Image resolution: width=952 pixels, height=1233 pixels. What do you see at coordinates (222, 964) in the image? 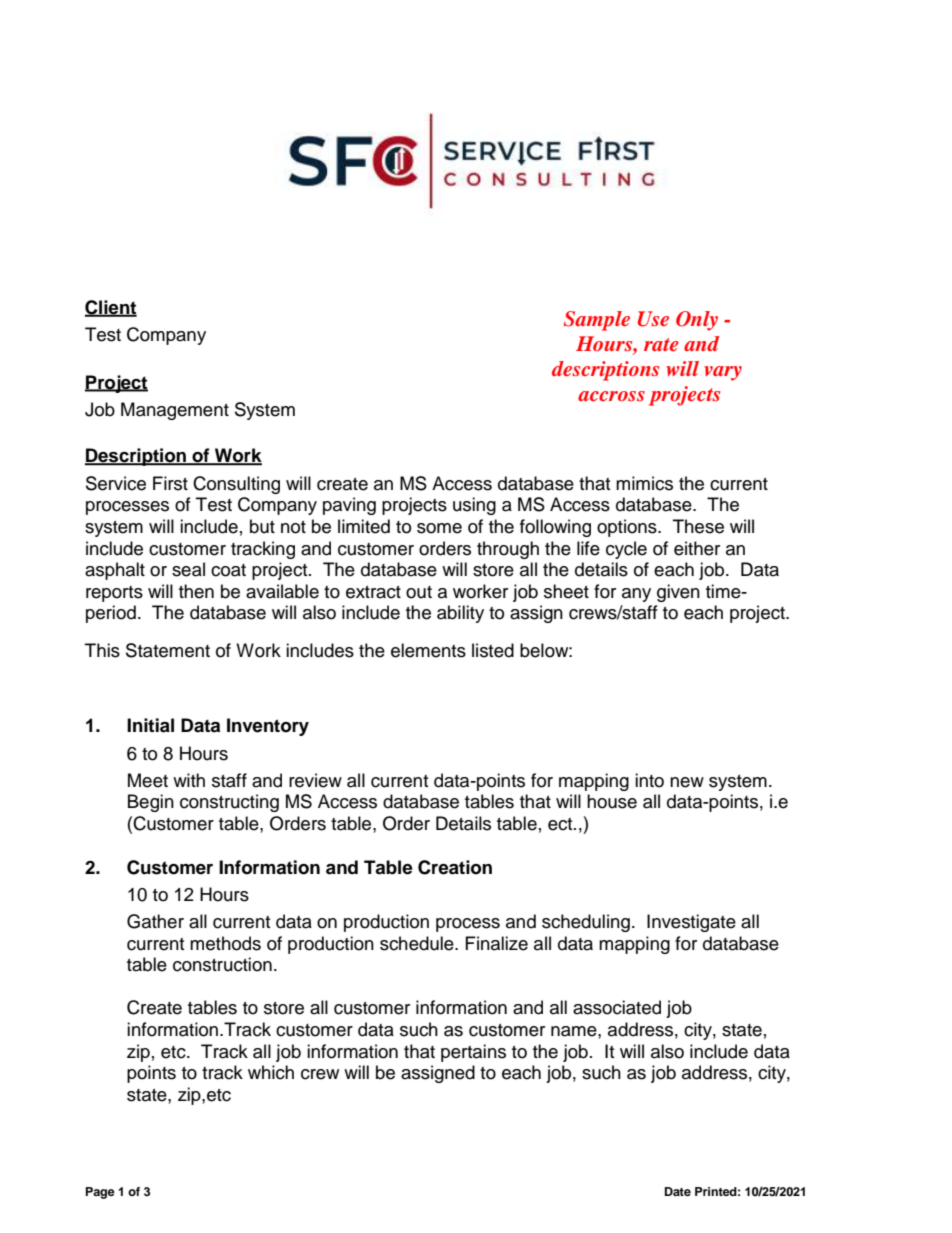
I see `construction` at bounding box center [222, 964].
